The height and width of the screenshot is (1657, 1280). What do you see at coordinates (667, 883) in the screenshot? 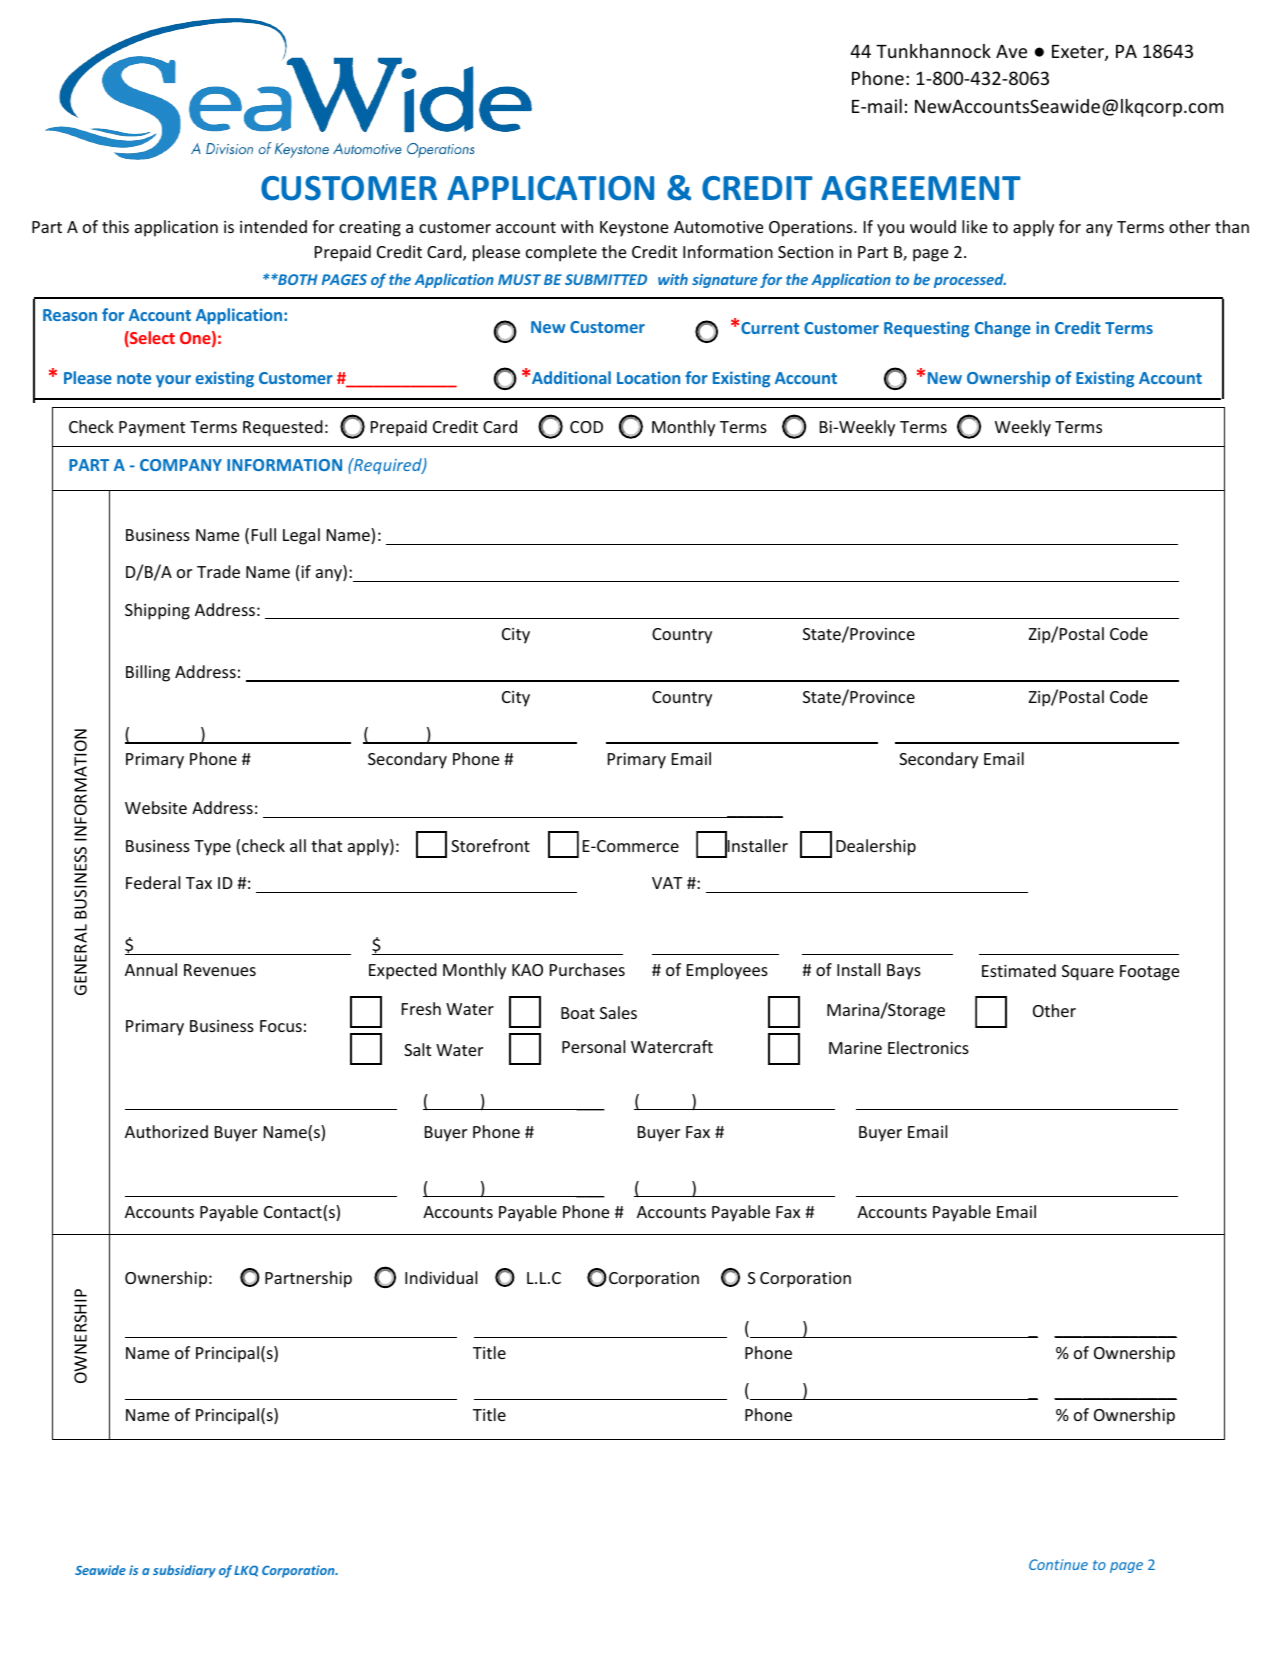
I see `VAT` at bounding box center [667, 883].
